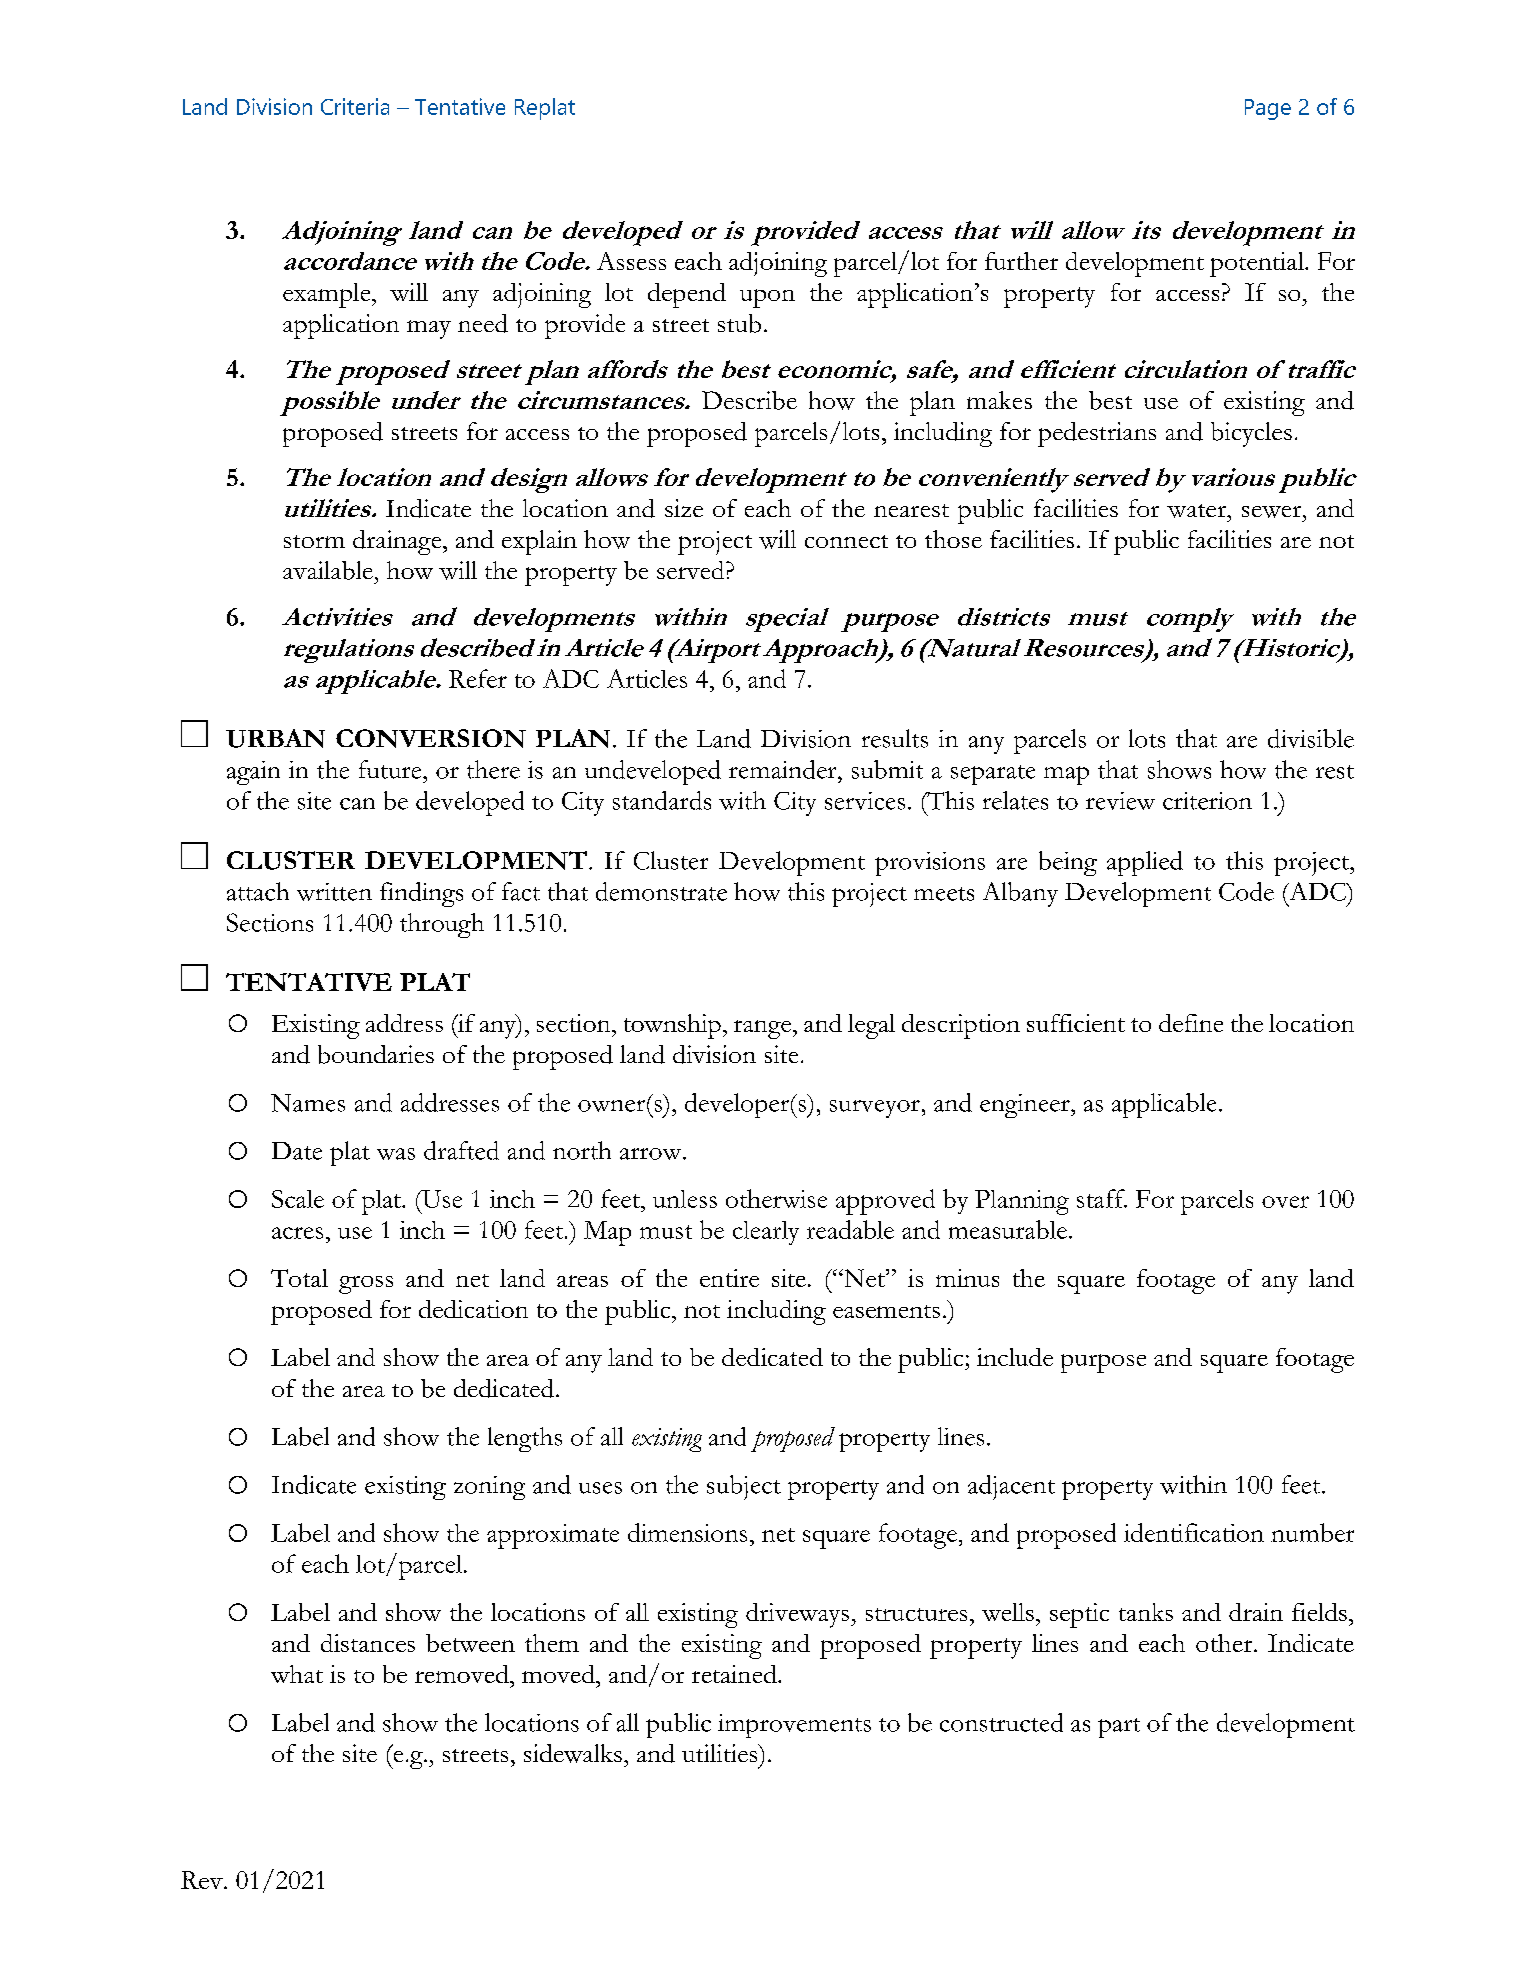 The image size is (1535, 1986). What do you see at coordinates (1268, 109) in the image?
I see `Page` at bounding box center [1268, 109].
